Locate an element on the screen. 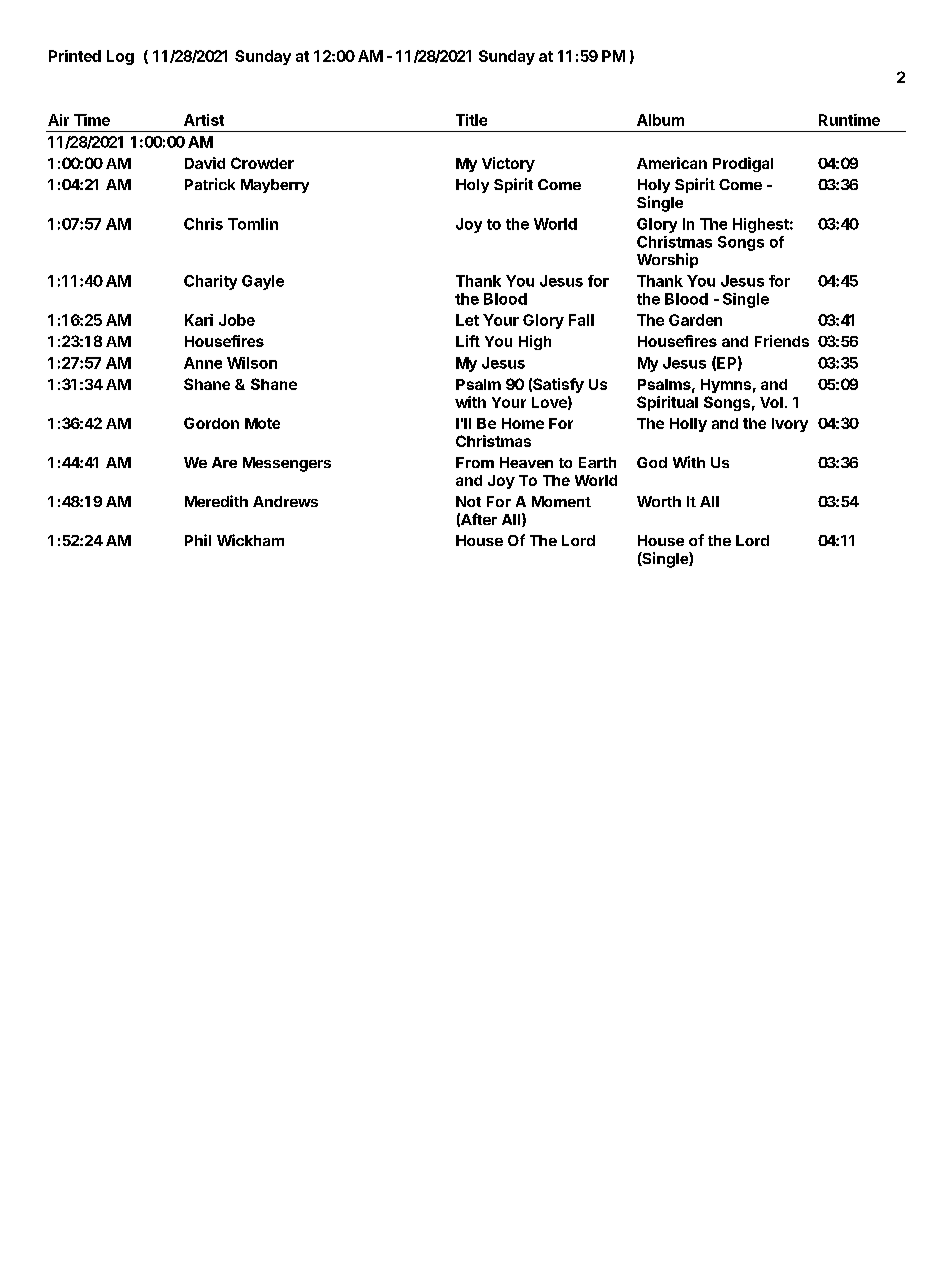 Image resolution: width=952 pixels, height=1268 pixels. Charity is located at coordinates (210, 282).
